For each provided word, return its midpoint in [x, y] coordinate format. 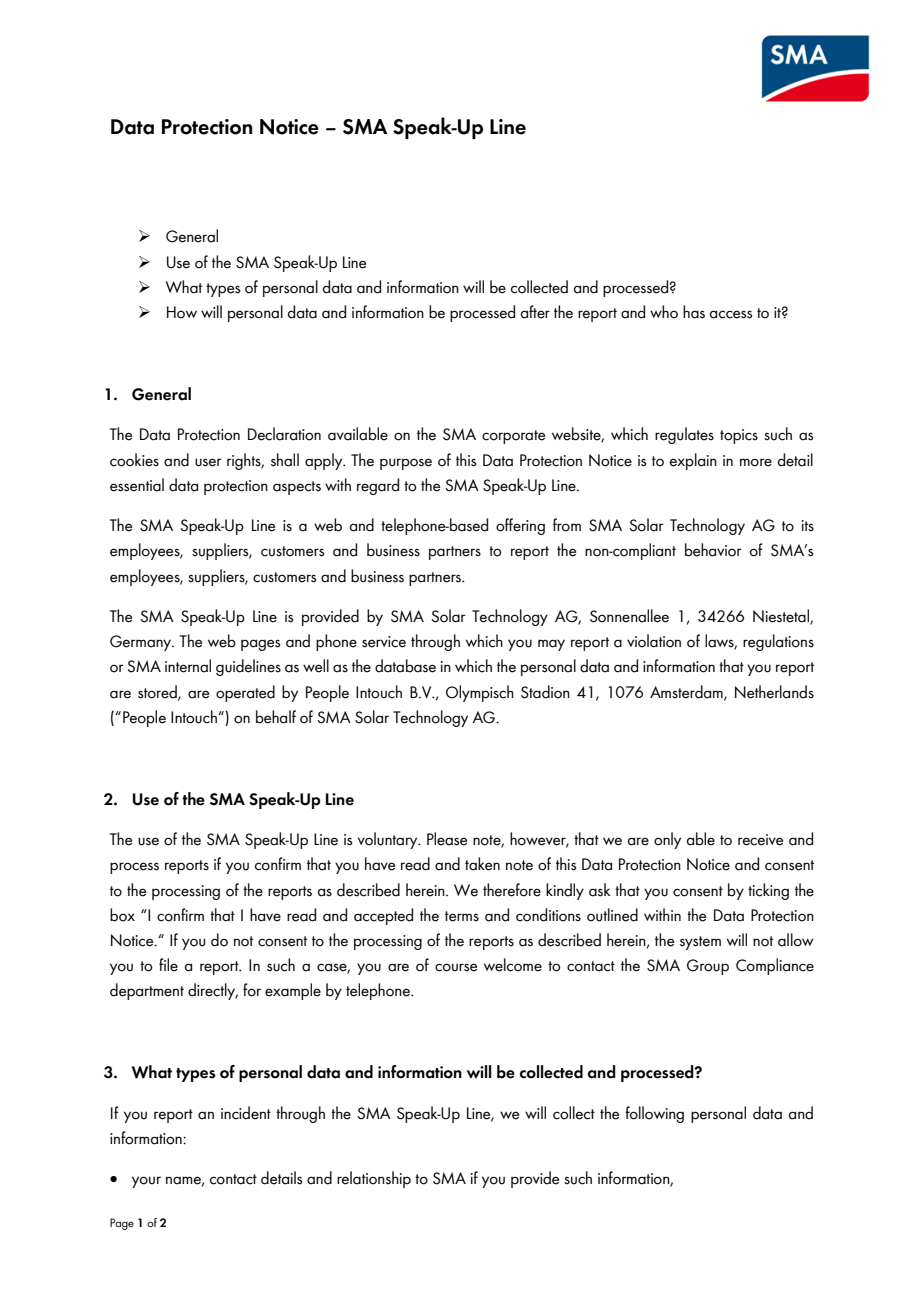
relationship [374, 1179]
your [146, 1182]
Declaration [284, 434]
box [122, 915]
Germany [142, 643]
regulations [778, 642]
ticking [768, 891]
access [731, 314]
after [535, 312]
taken [482, 864]
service [384, 642]
